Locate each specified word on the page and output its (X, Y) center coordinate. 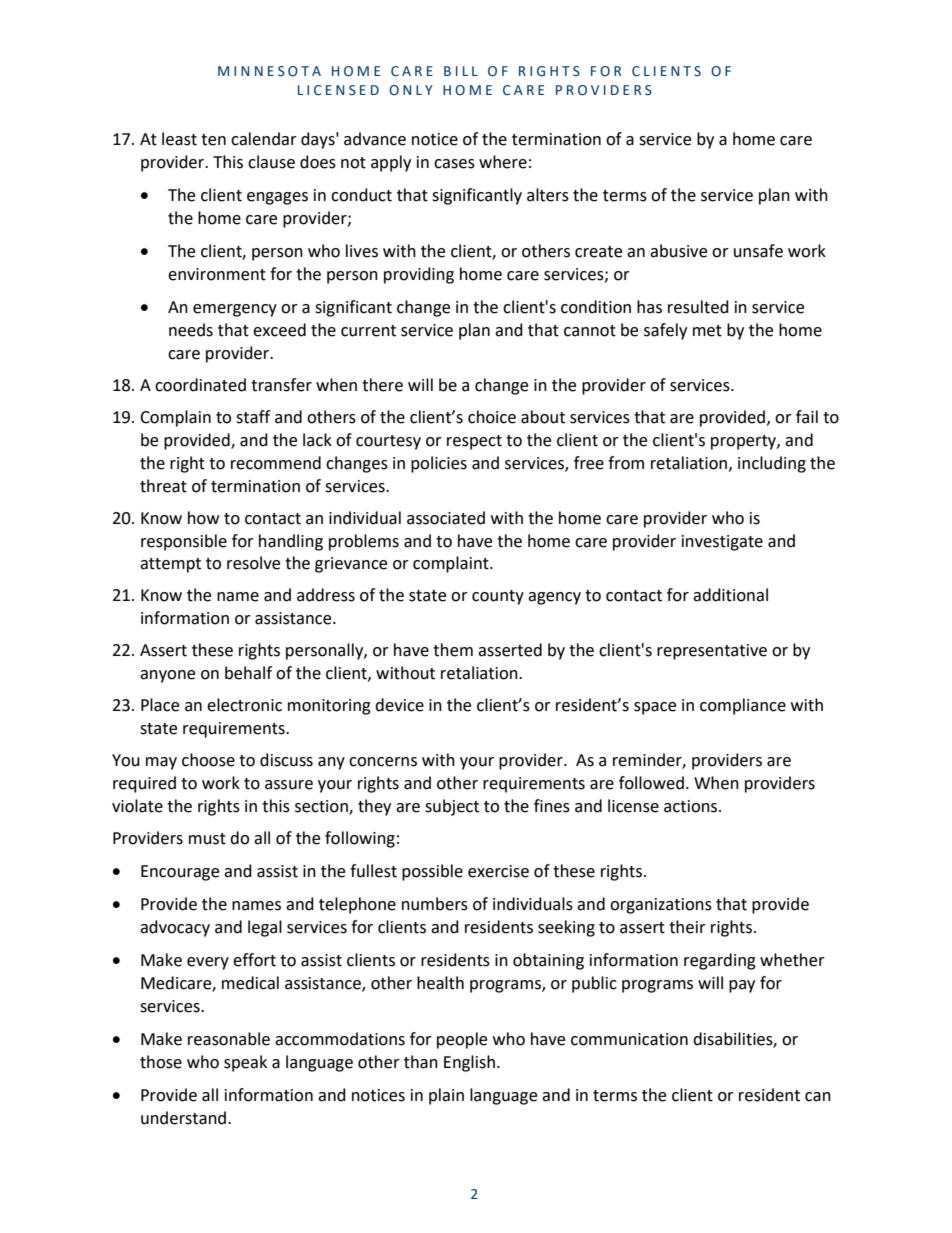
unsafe (758, 251)
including (772, 464)
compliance (743, 706)
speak (245, 1063)
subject (452, 807)
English (469, 1063)
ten (213, 140)
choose (208, 760)
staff (253, 417)
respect (474, 442)
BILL (461, 71)
